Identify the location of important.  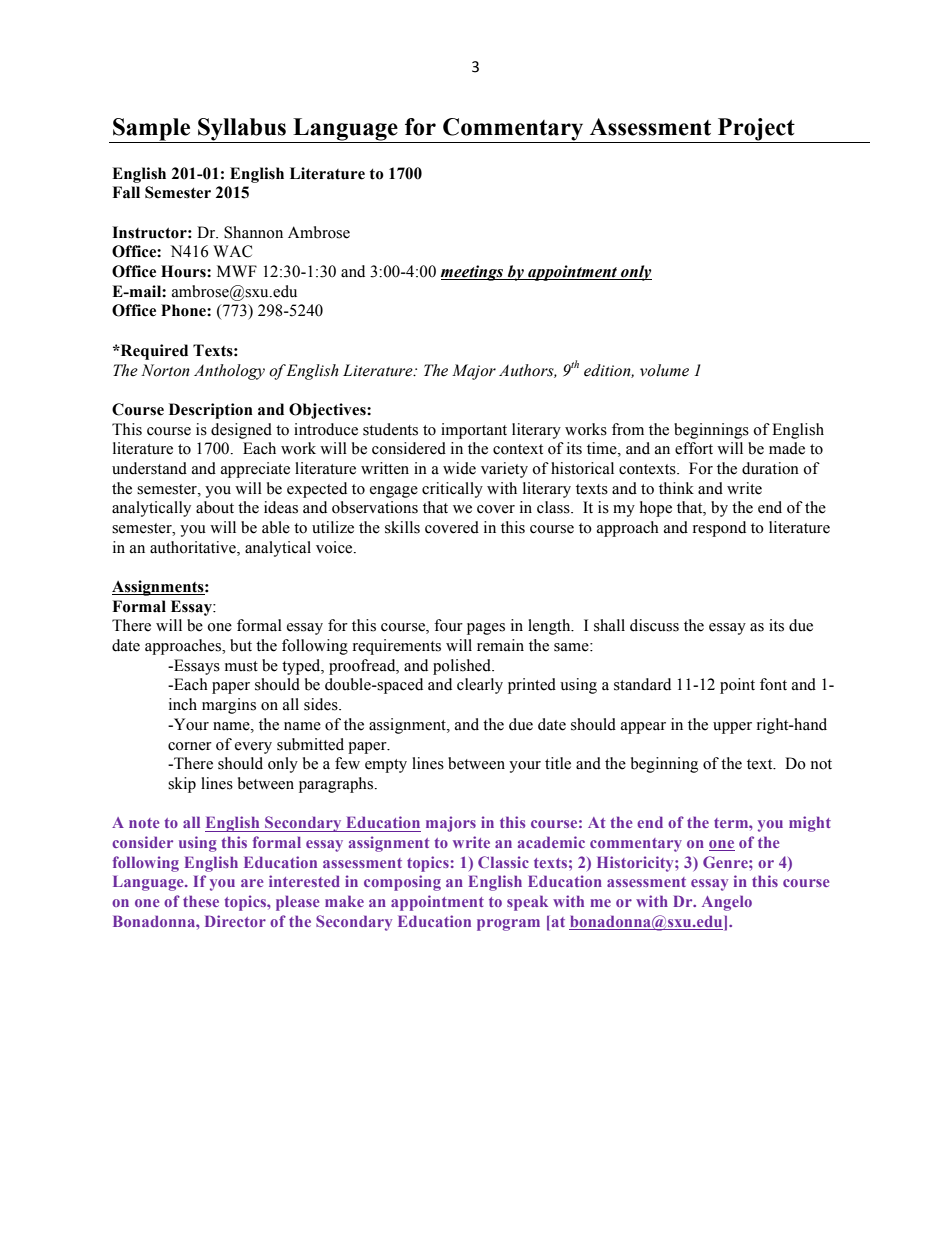
(474, 431).
